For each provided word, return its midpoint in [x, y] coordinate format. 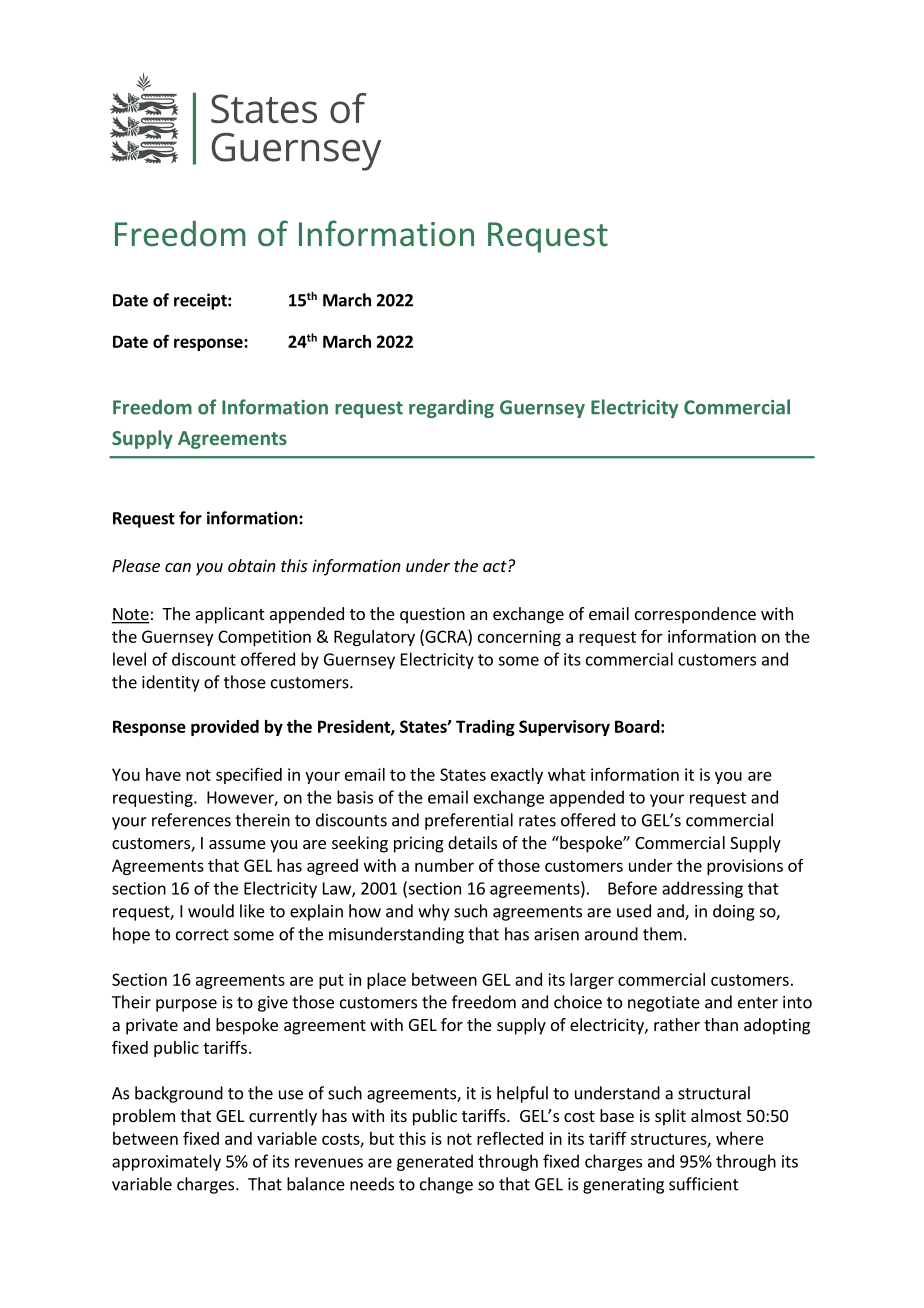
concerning [519, 638]
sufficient [704, 1184]
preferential [469, 821]
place [386, 981]
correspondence [695, 615]
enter [758, 1003]
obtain [252, 565]
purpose [186, 1005]
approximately [166, 1162]
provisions [745, 867]
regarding [451, 408]
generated [435, 1162]
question [432, 615]
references [191, 820]
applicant [230, 615]
